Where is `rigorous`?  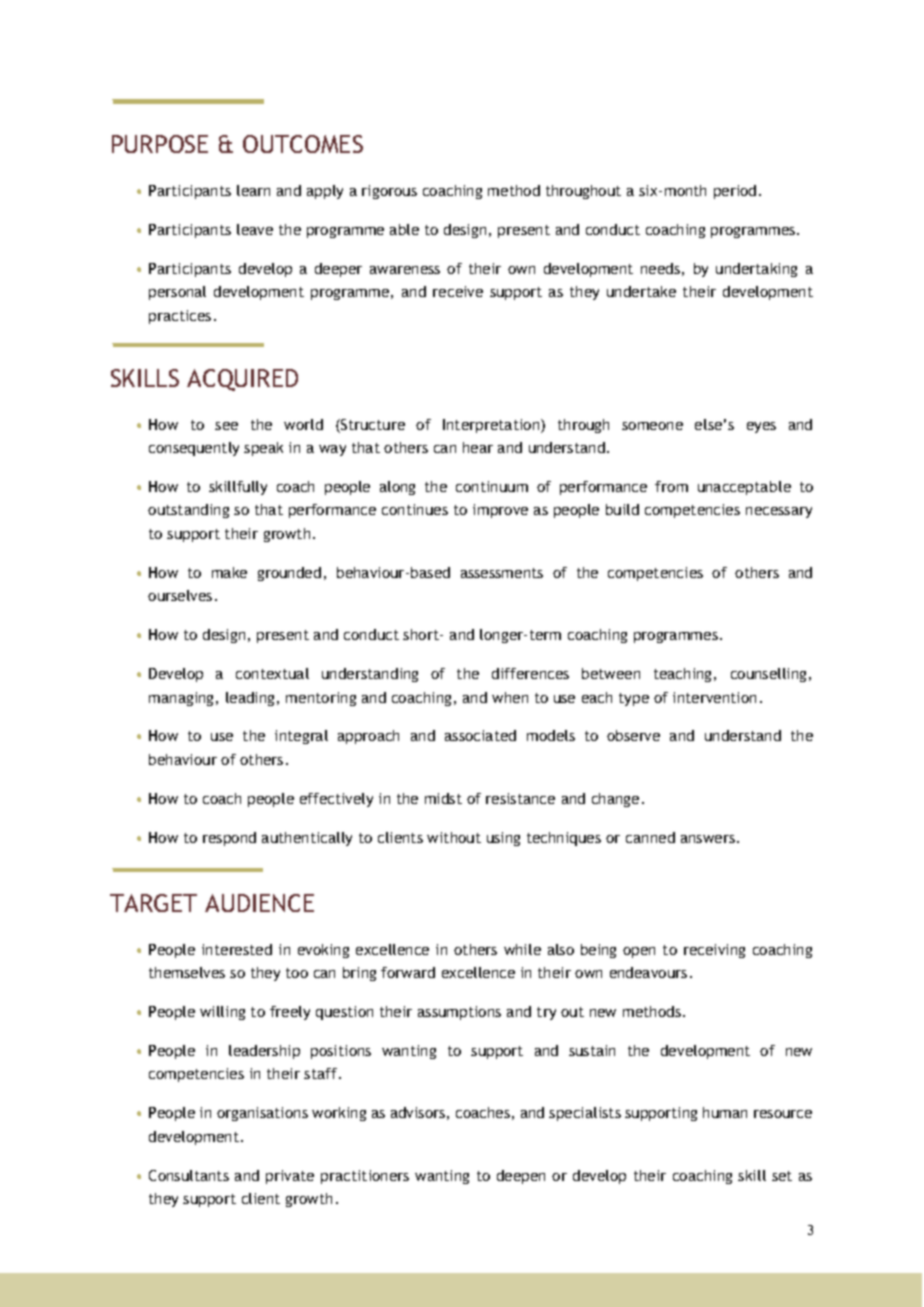
rigorous is located at coordinates (389, 192).
